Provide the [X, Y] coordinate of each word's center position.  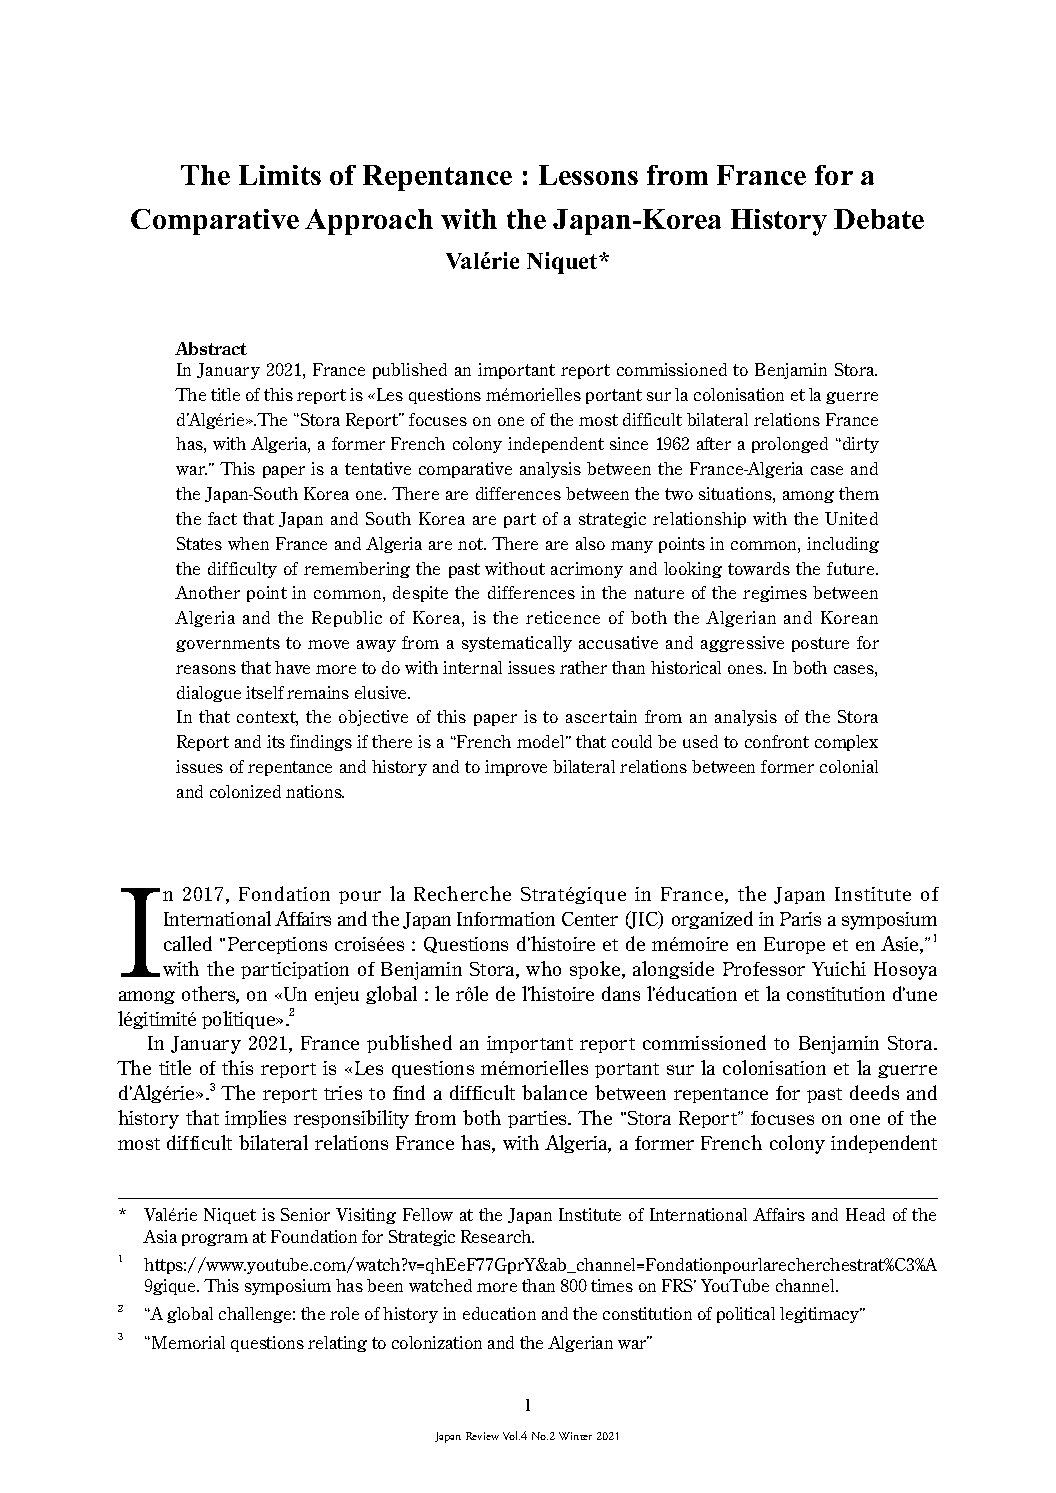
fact [222, 518]
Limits [280, 175]
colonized [245, 791]
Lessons [588, 175]
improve [516, 768]
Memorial [188, 1342]
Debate [879, 219]
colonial [849, 766]
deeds [874, 1092]
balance [554, 1092]
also [590, 543]
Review [482, 1436]
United [851, 518]
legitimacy [821, 1315]
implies [255, 1119]
